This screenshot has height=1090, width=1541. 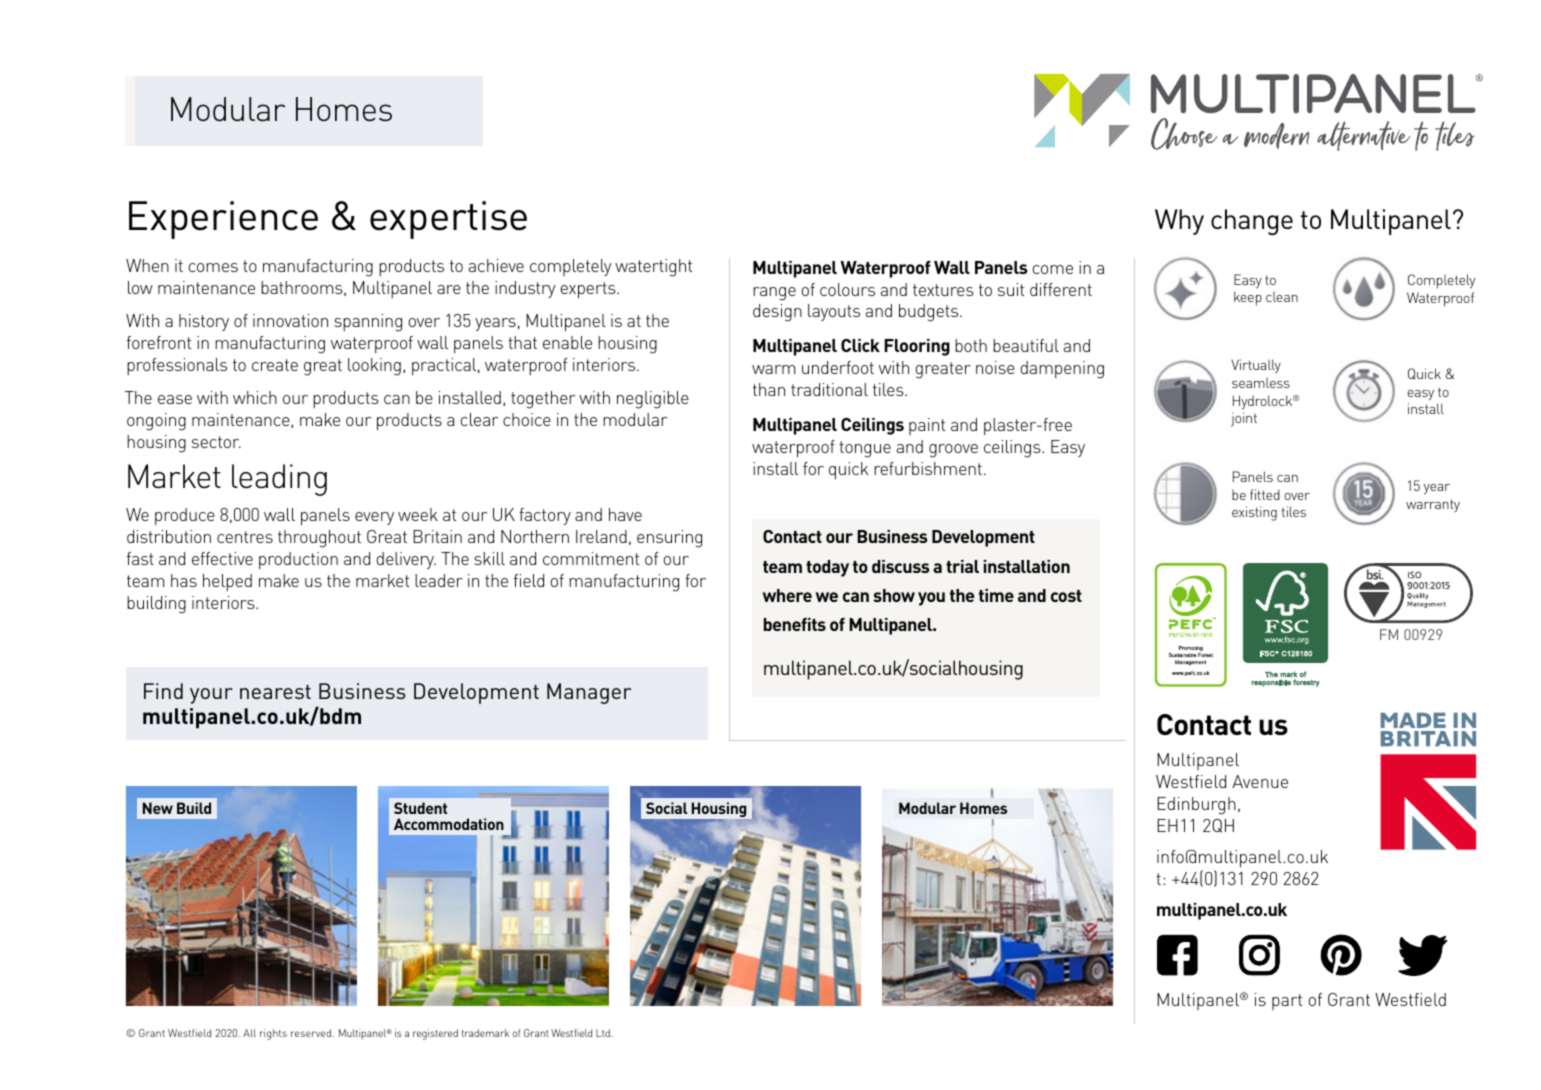 What do you see at coordinates (865, 449) in the screenshot?
I see `tongue` at bounding box center [865, 449].
